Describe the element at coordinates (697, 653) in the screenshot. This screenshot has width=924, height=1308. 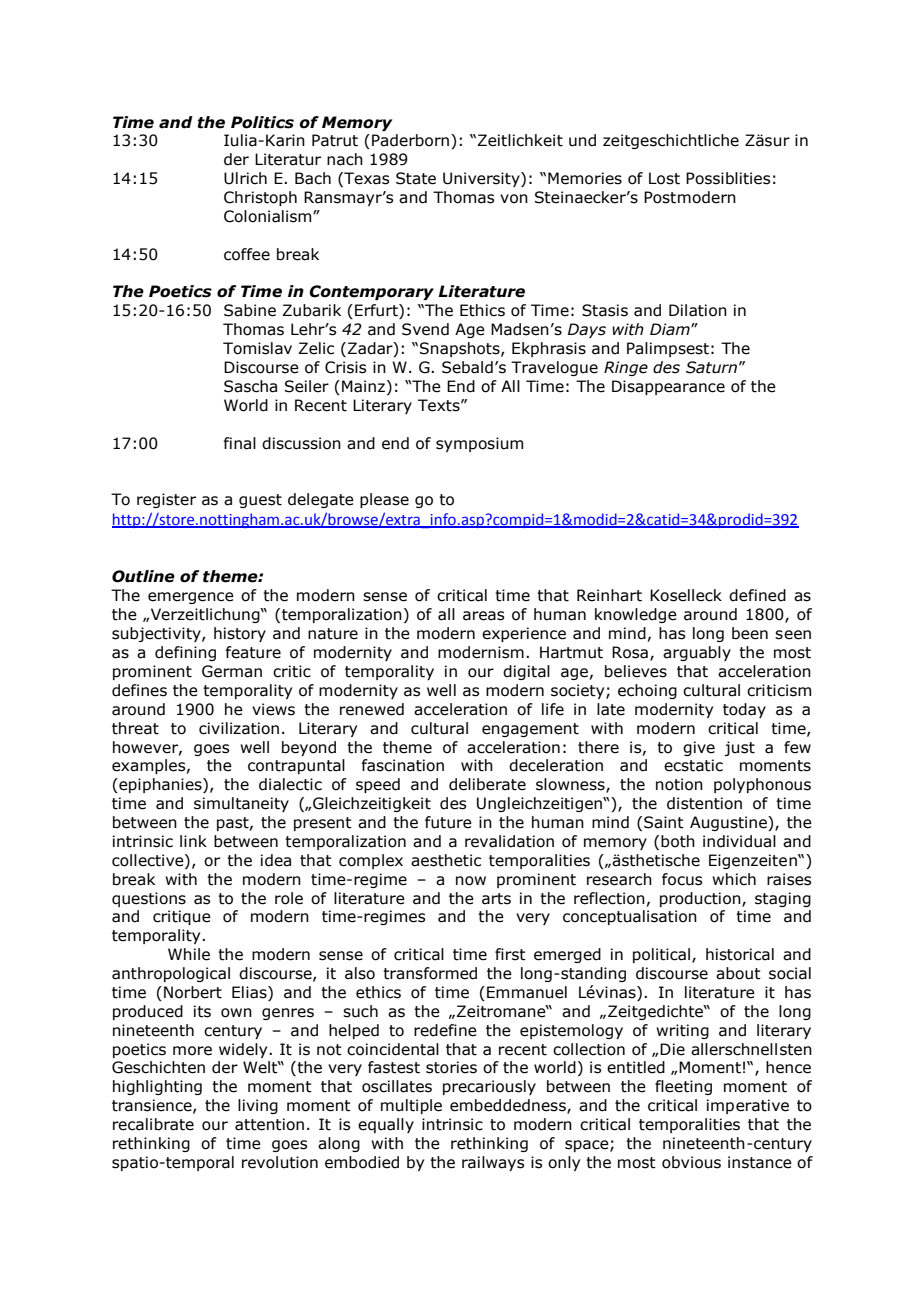
I see `arguably` at that location.
